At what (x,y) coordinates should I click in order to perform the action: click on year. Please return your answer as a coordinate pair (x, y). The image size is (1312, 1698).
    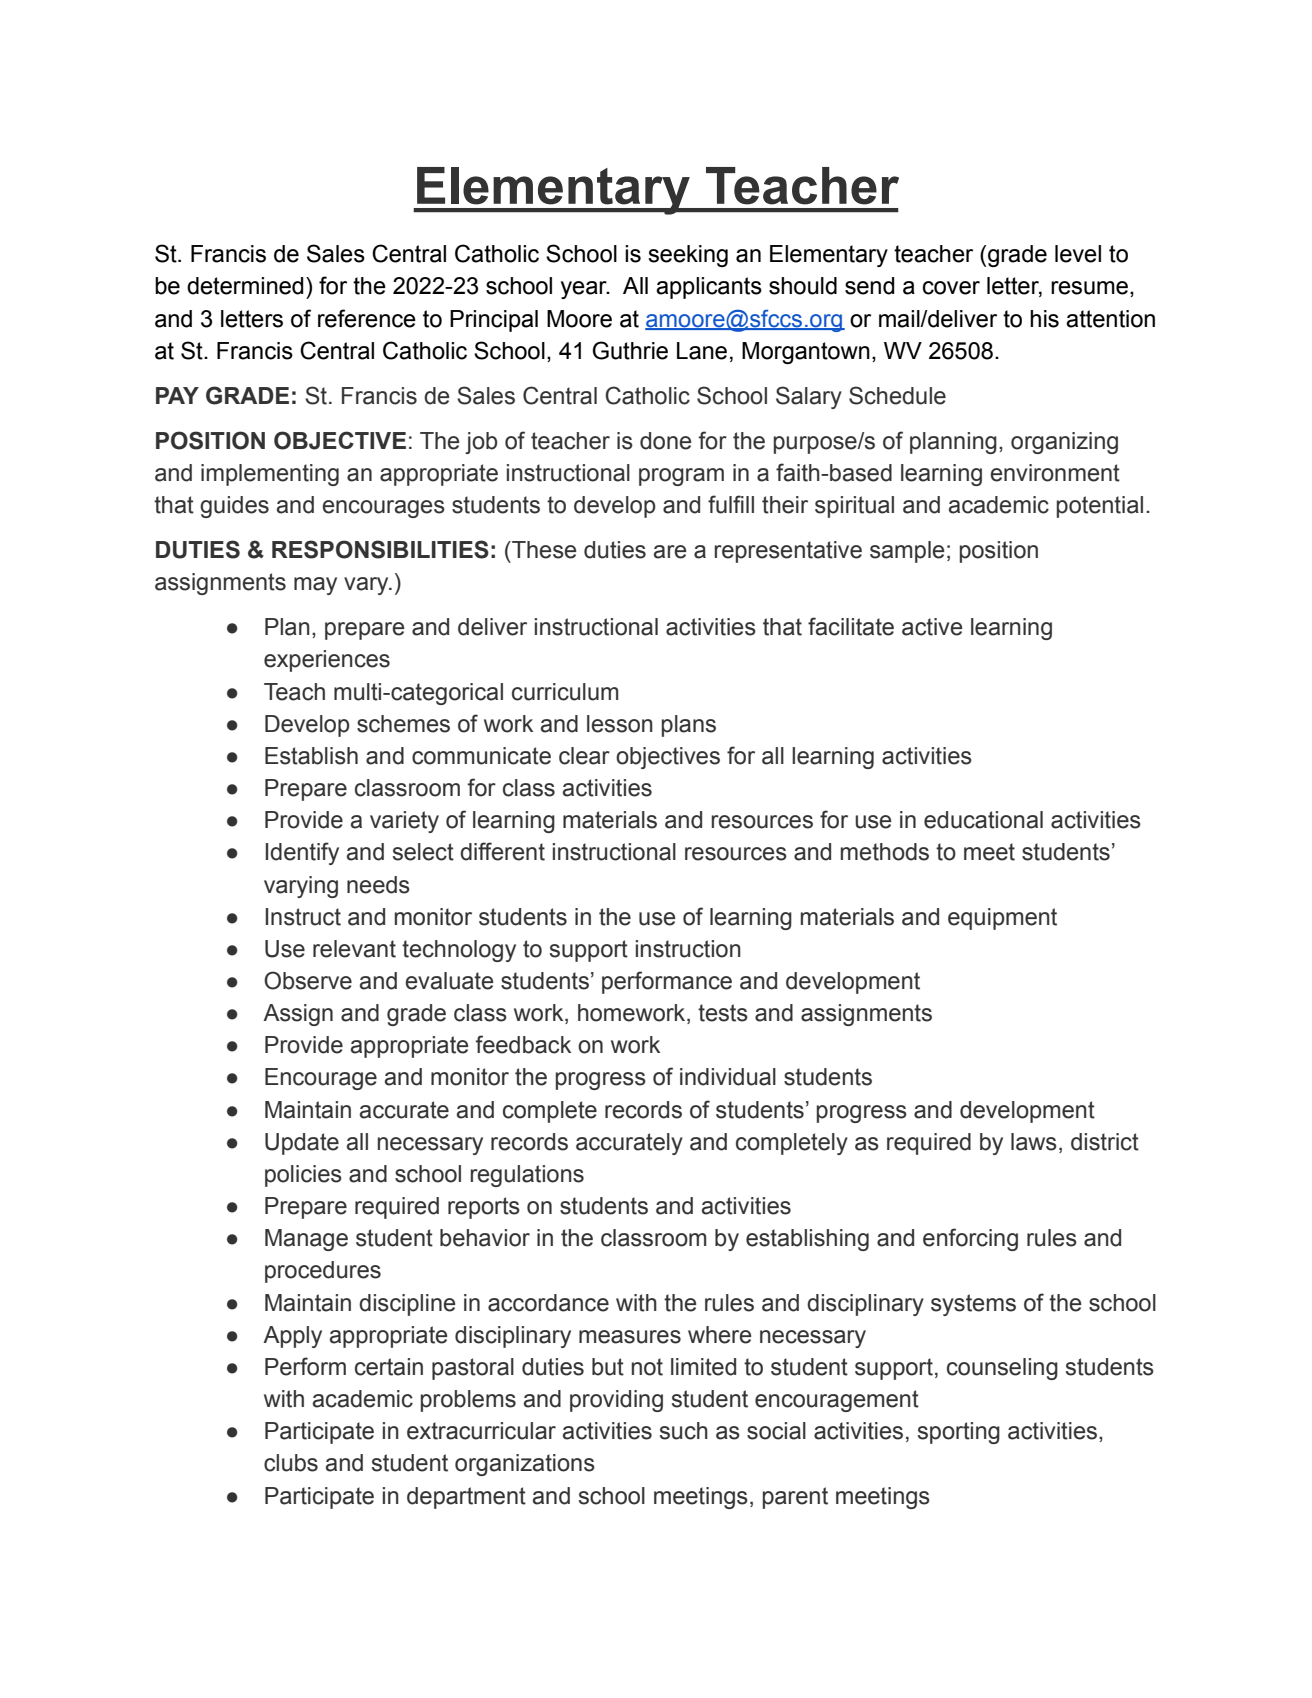
    Looking at the image, I should click on (585, 290).
